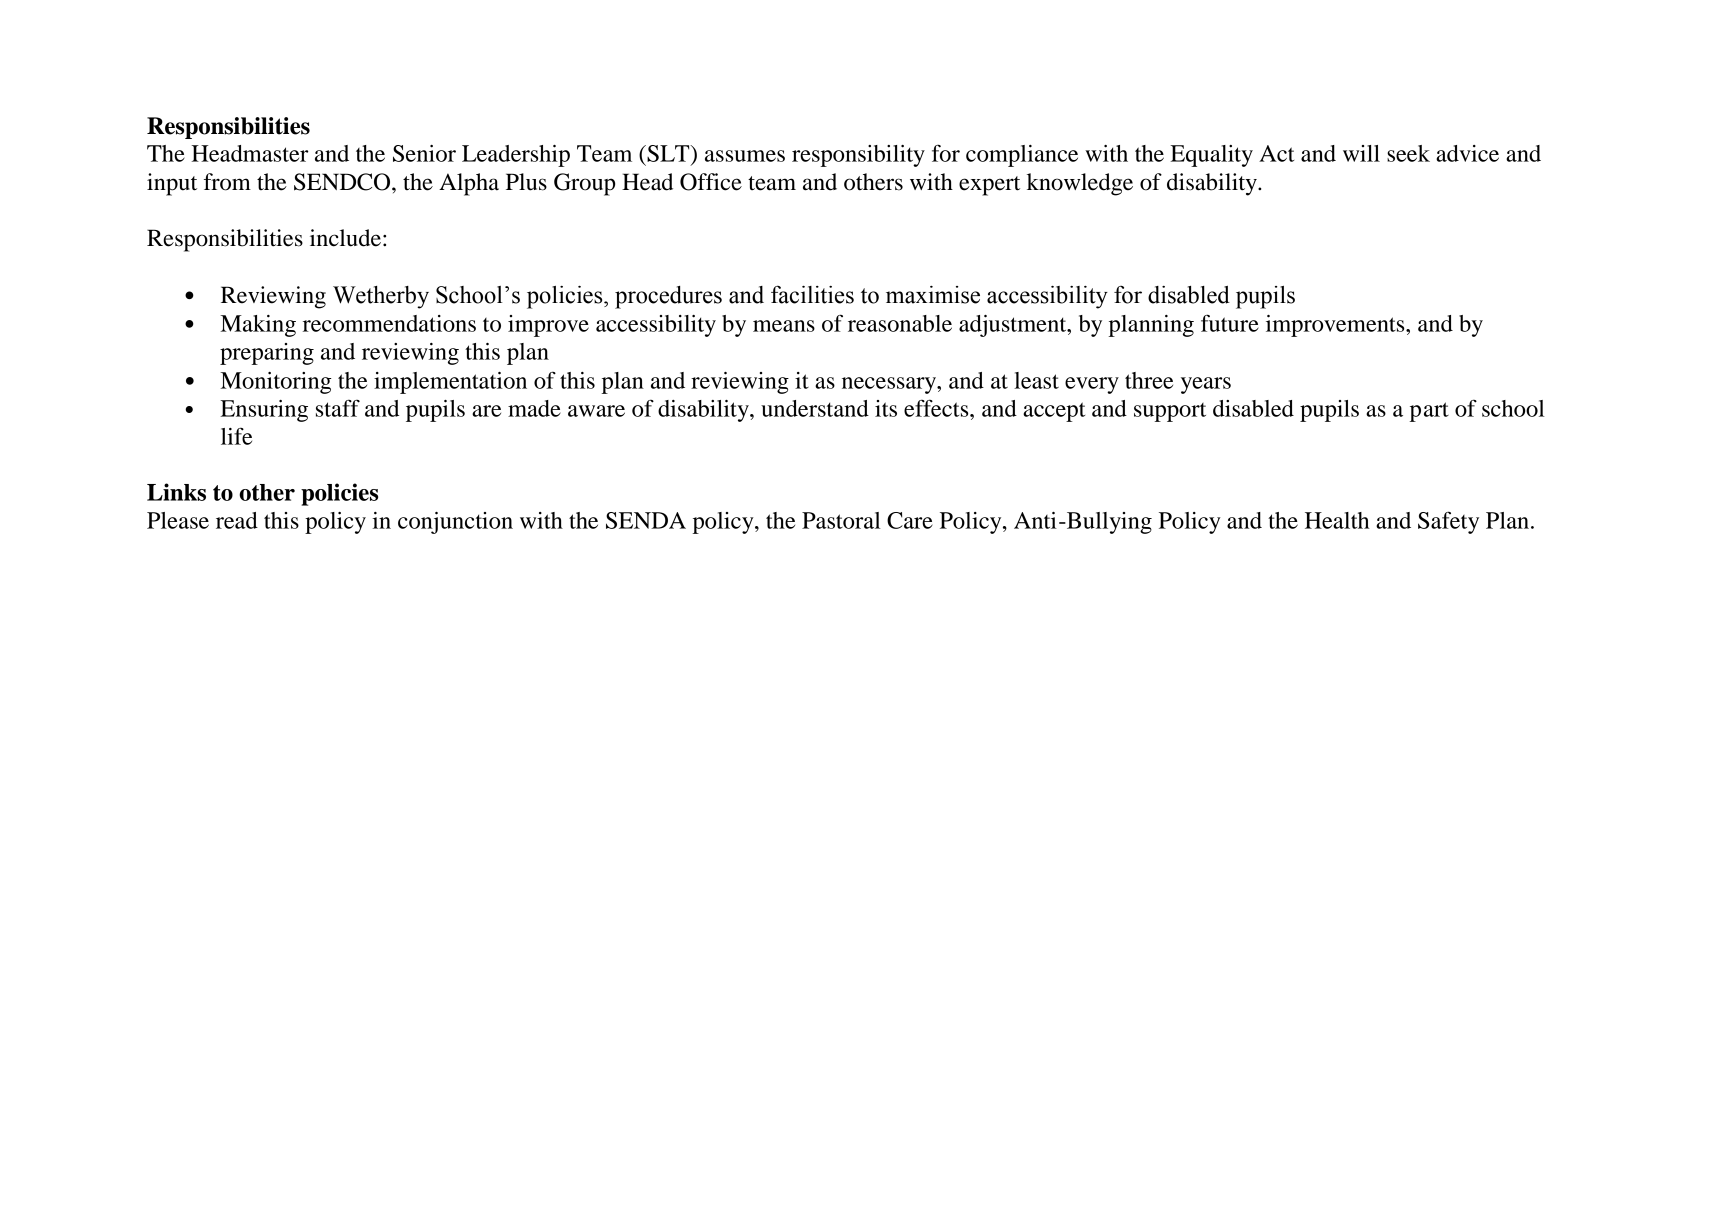 Image resolution: width=1718 pixels, height=1214 pixels. Describe the element at coordinates (258, 326) in the screenshot. I see `Making` at that location.
